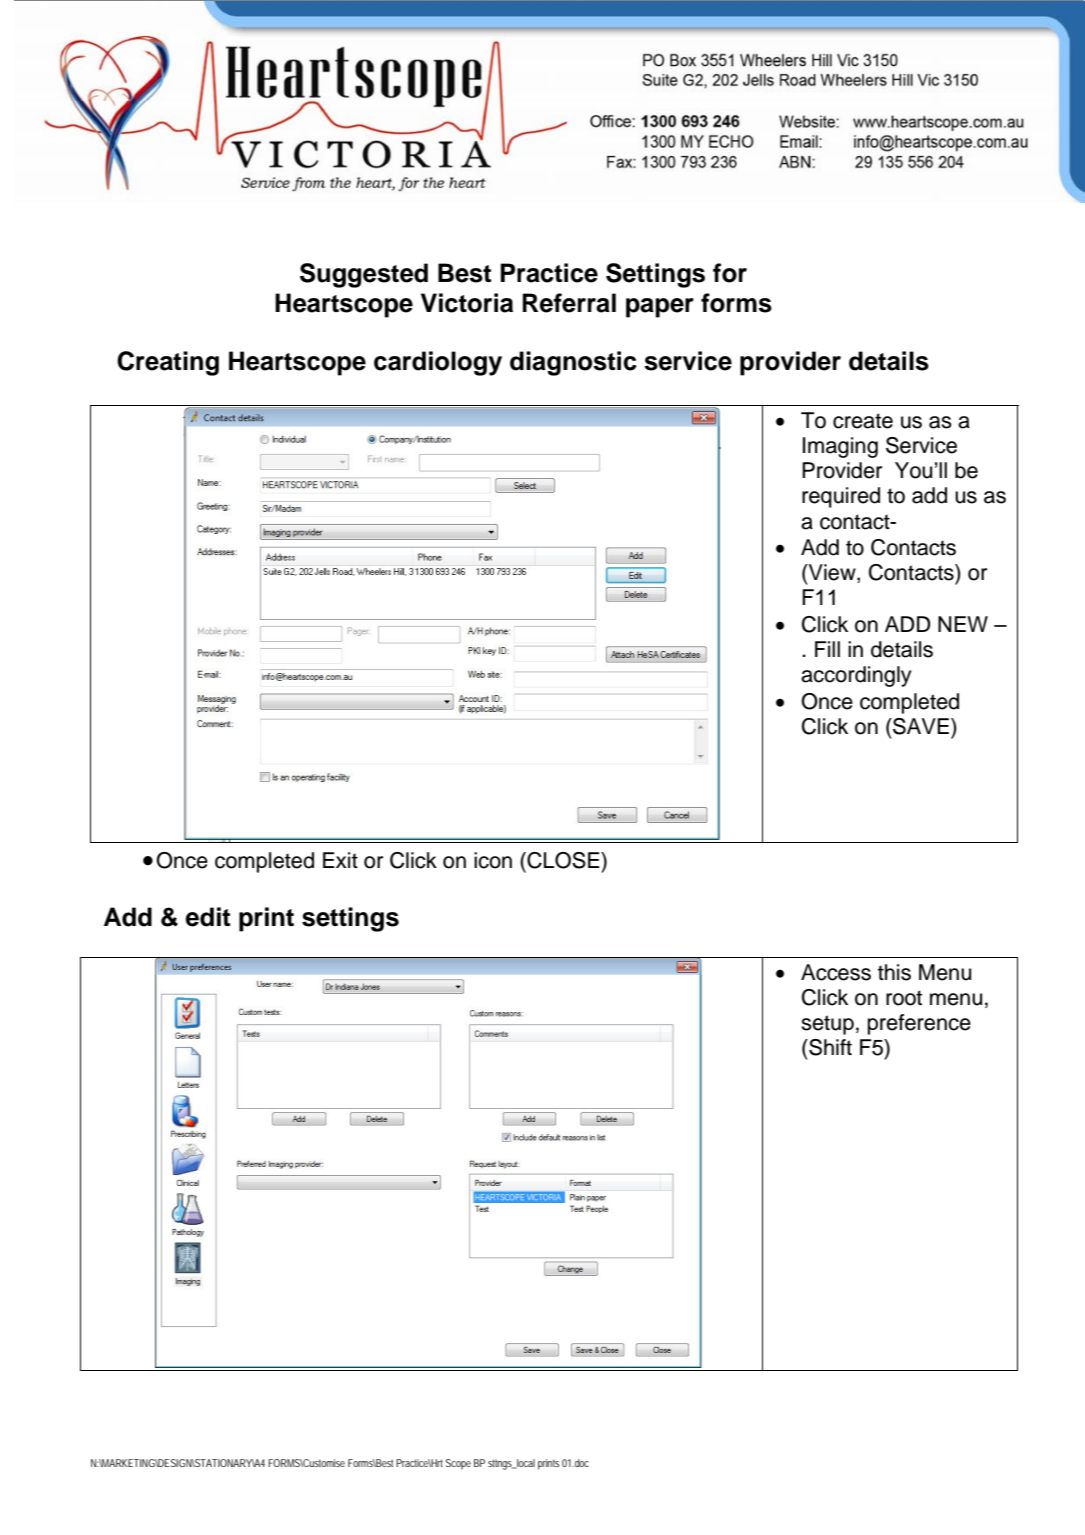 The height and width of the screenshot is (1535, 1085). Describe the element at coordinates (841, 497) in the screenshot. I see `required` at that location.
